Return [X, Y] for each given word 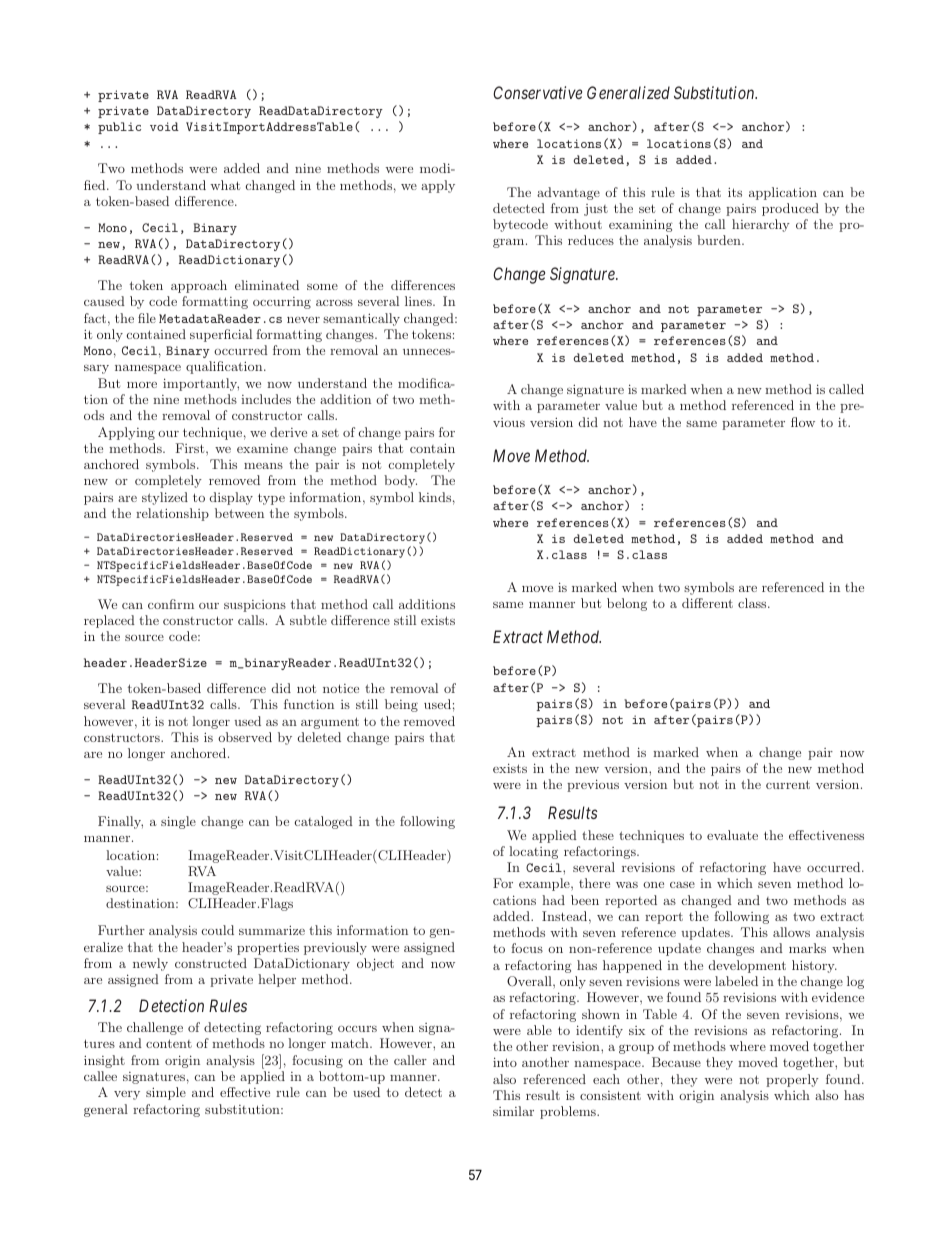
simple [166, 1093]
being [401, 705]
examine [262, 448]
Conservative [537, 92]
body [400, 481]
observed [245, 737]
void [164, 126]
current [788, 784]
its [735, 192]
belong [627, 604]
